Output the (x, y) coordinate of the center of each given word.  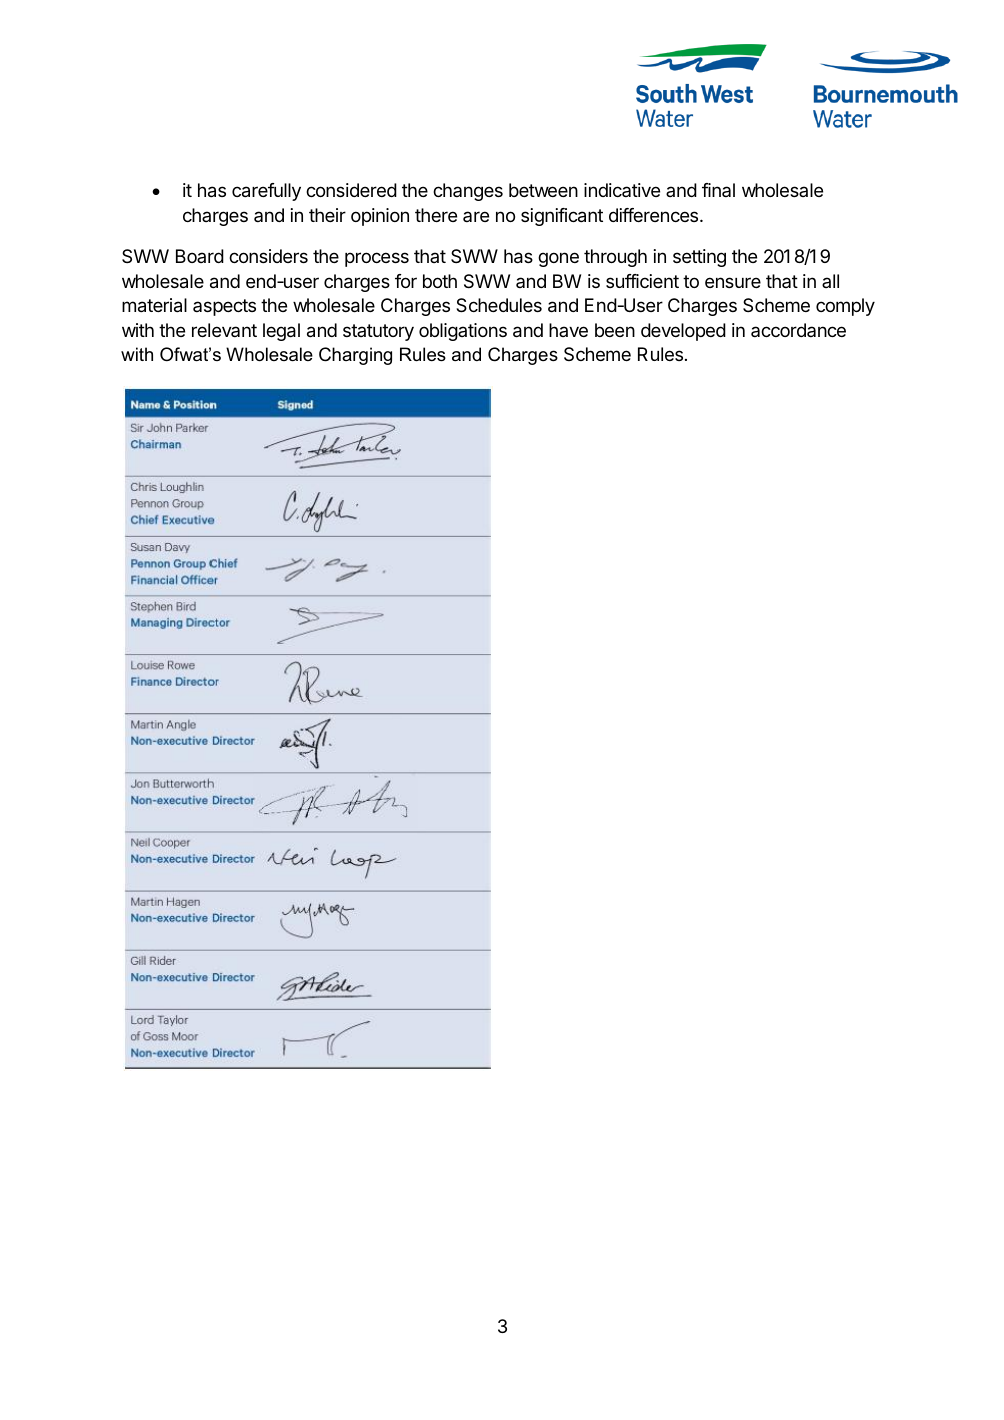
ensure (733, 282)
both (440, 281)
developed (683, 332)
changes (468, 192)
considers (268, 256)
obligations (463, 332)
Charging (355, 356)
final (718, 190)
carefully (266, 192)
